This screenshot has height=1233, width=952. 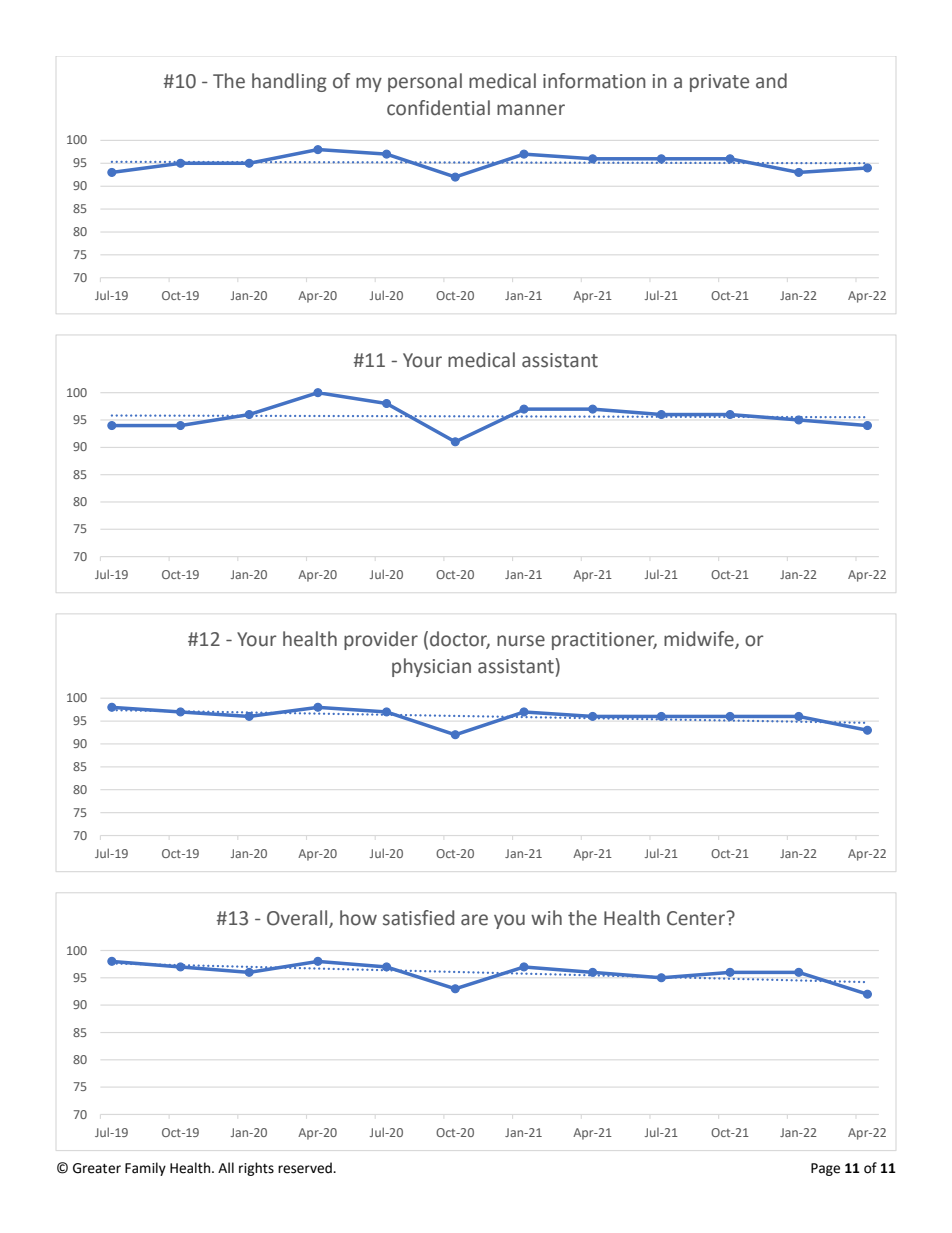 I want to click on midwife, so click(x=700, y=640).
